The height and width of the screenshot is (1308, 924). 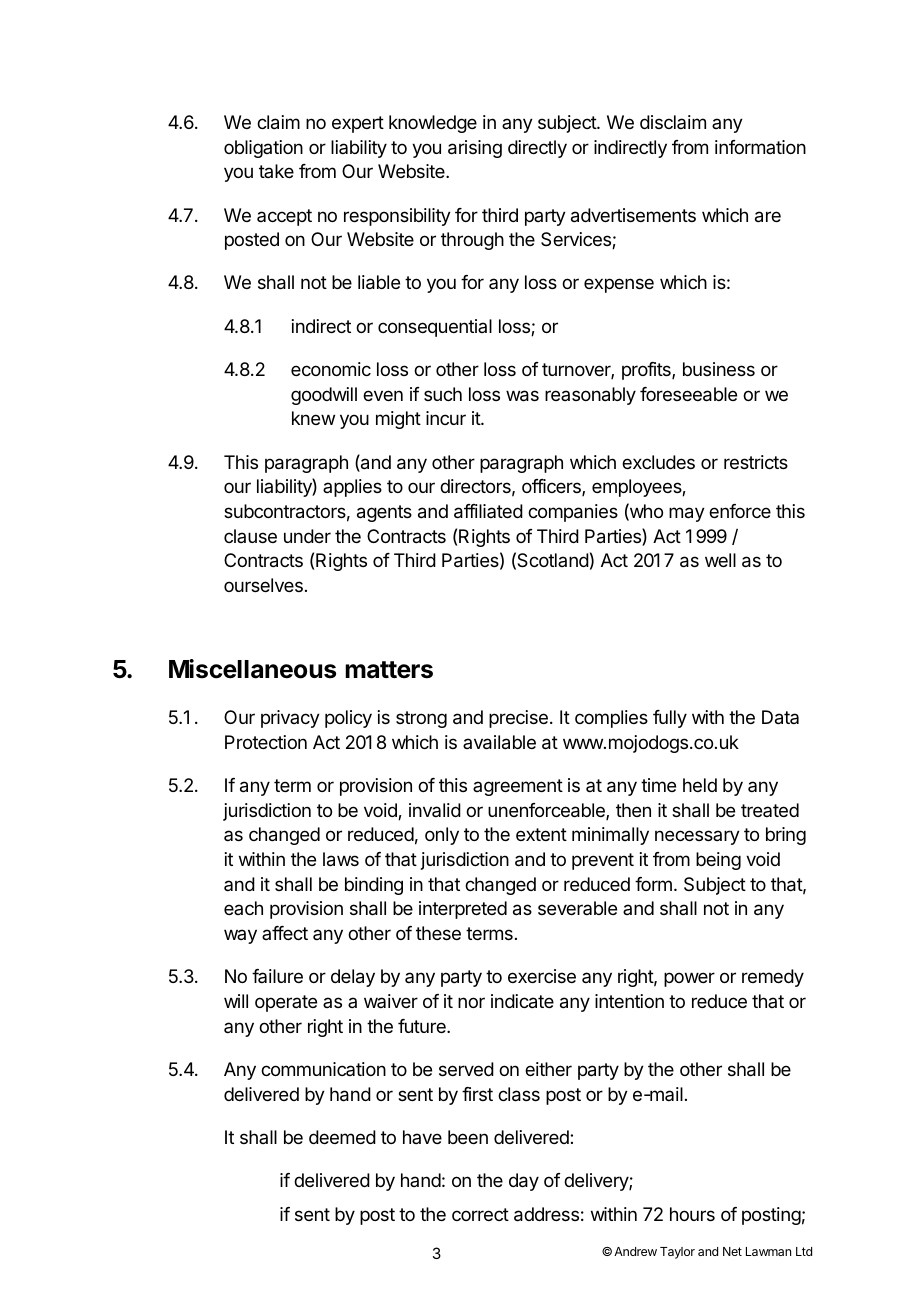 What do you see at coordinates (475, 149) in the screenshot?
I see `arising` at bounding box center [475, 149].
